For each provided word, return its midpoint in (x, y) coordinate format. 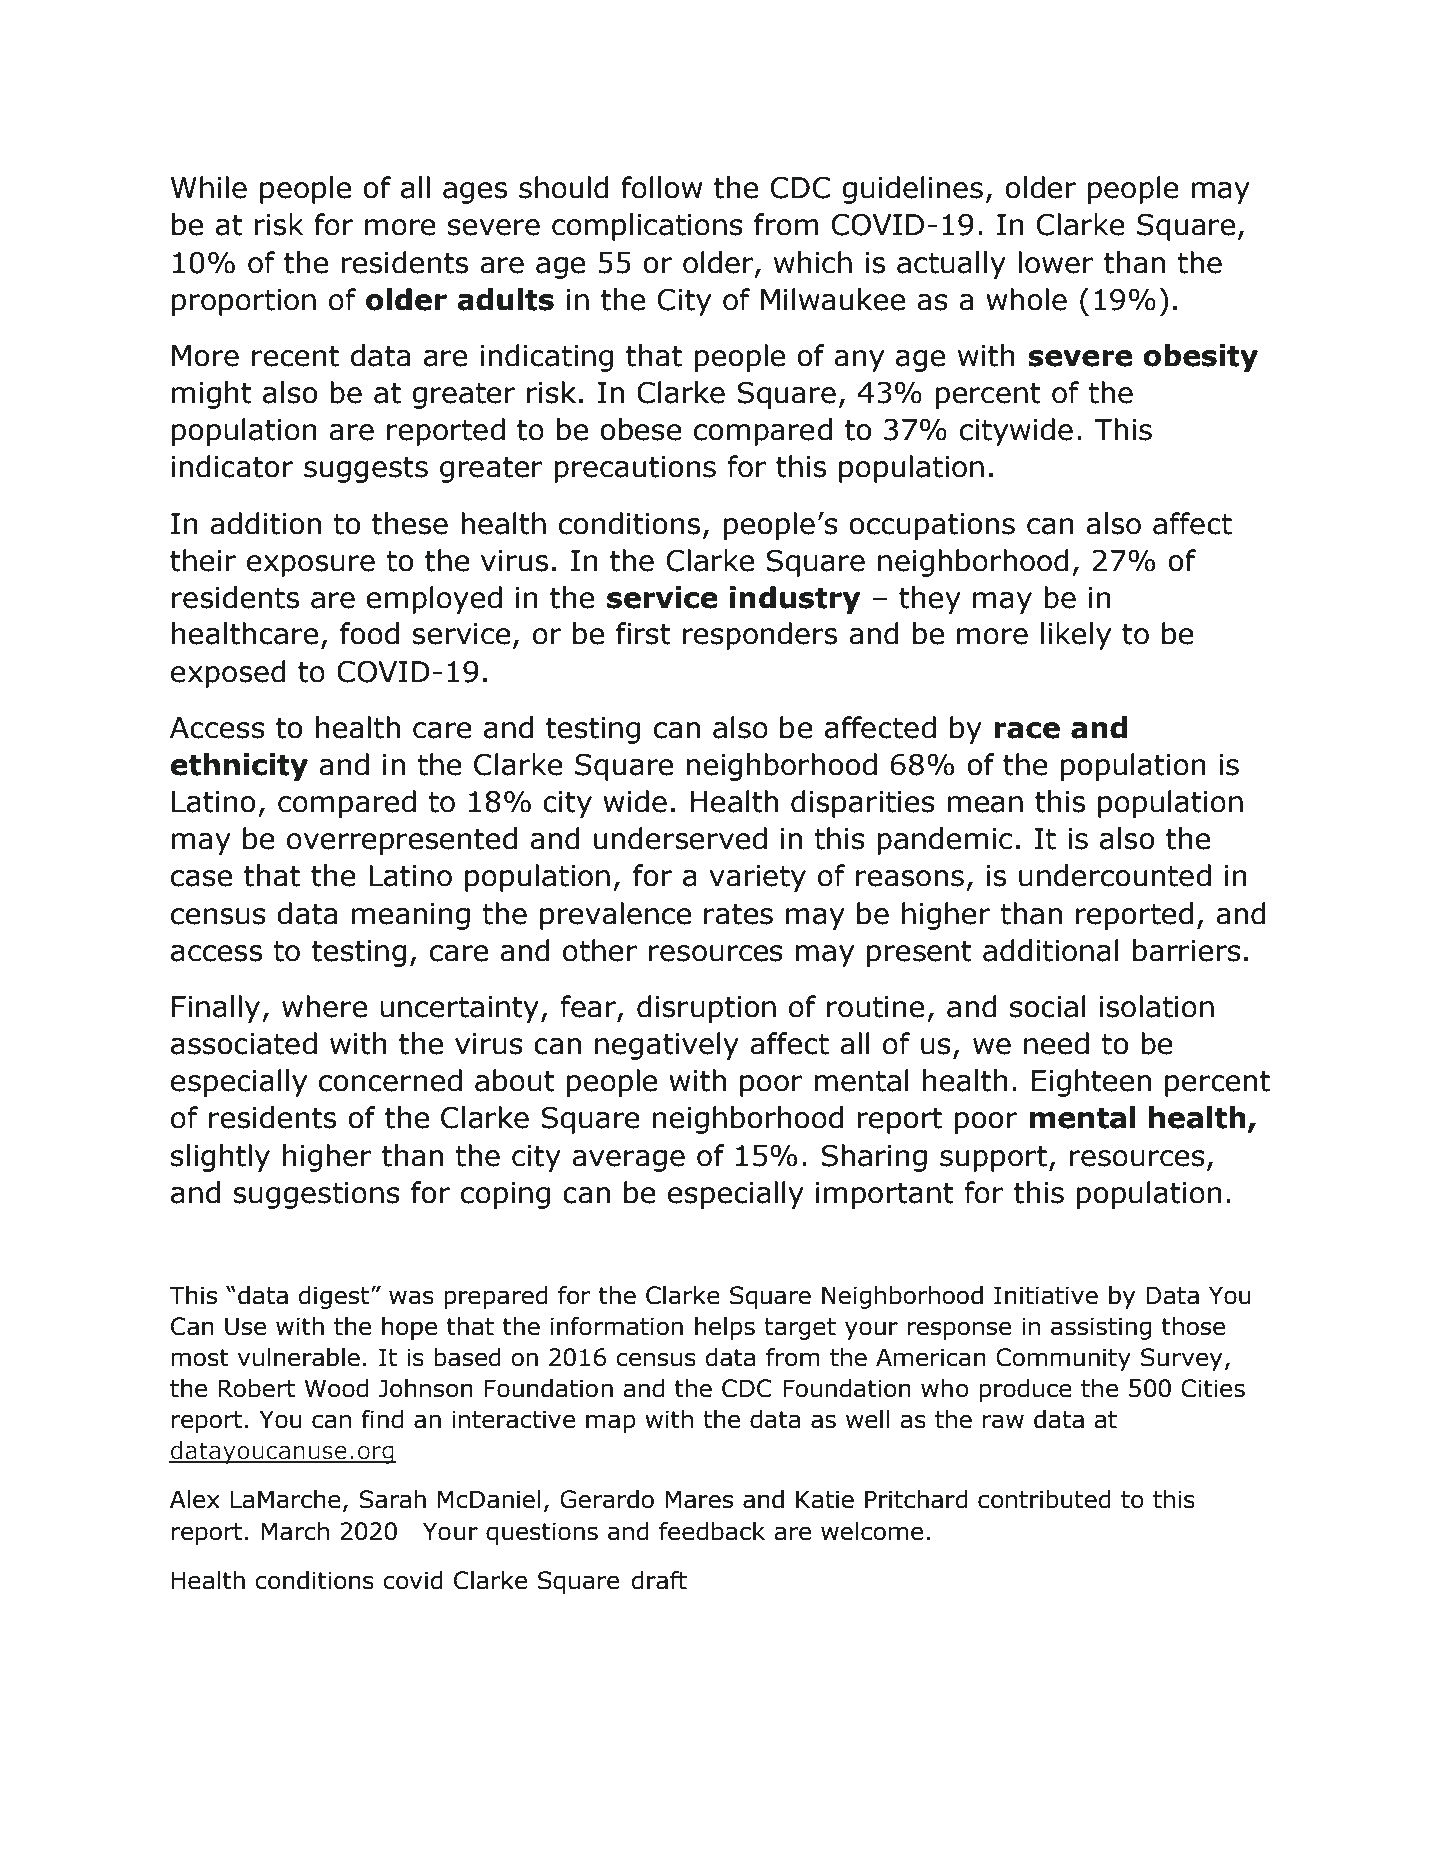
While (209, 187)
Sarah (392, 1499)
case (201, 878)
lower (1056, 262)
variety (757, 878)
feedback (712, 1531)
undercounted (1115, 875)
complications (647, 227)
